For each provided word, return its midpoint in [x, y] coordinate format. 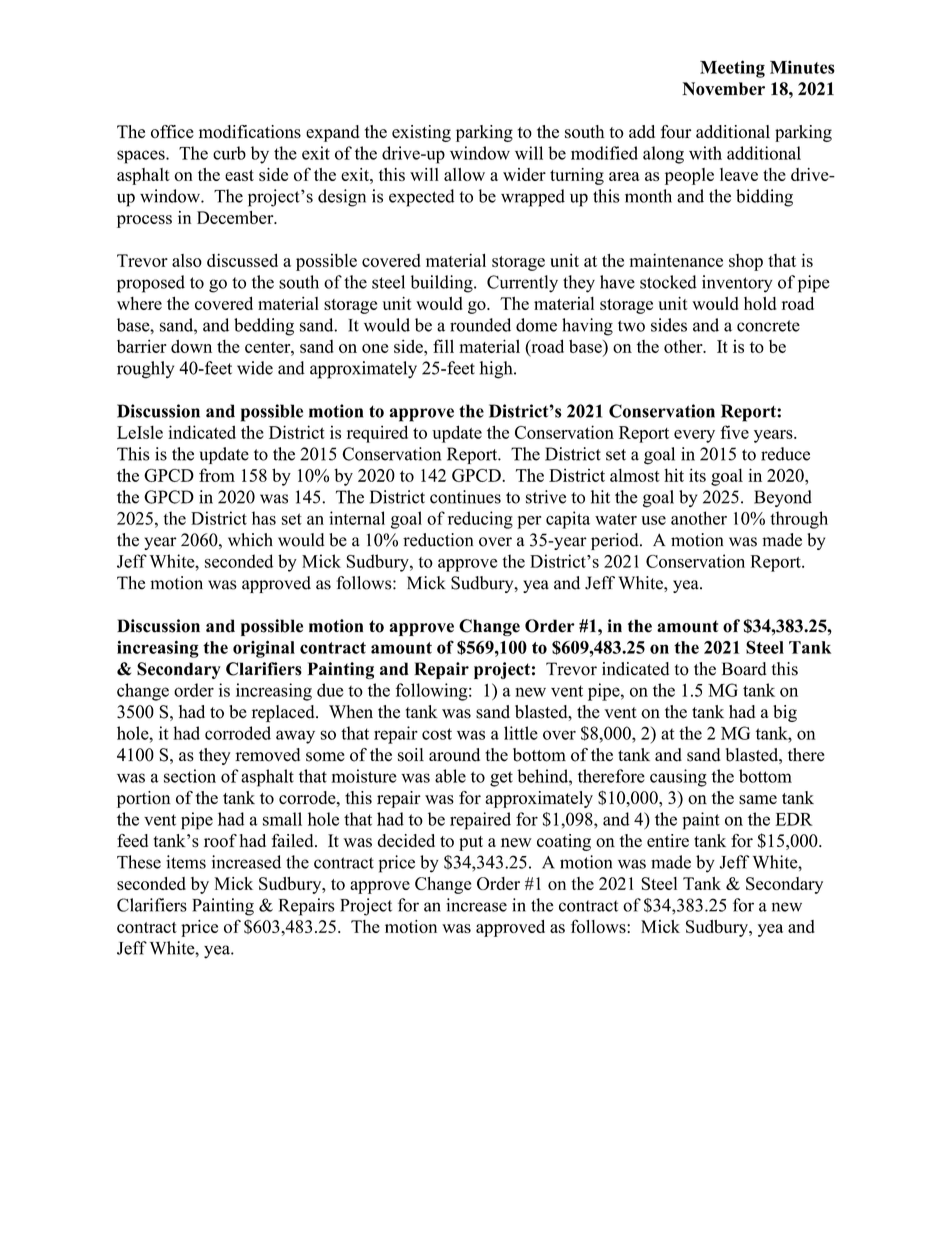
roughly [145, 370]
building [443, 284]
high [497, 370]
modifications [250, 132]
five [735, 432]
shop [746, 262]
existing [421, 133]
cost [437, 734]
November [723, 89]
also [187, 260]
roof [220, 841]
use [653, 520]
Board [744, 669]
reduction [438, 540]
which [250, 540]
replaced [284, 713]
